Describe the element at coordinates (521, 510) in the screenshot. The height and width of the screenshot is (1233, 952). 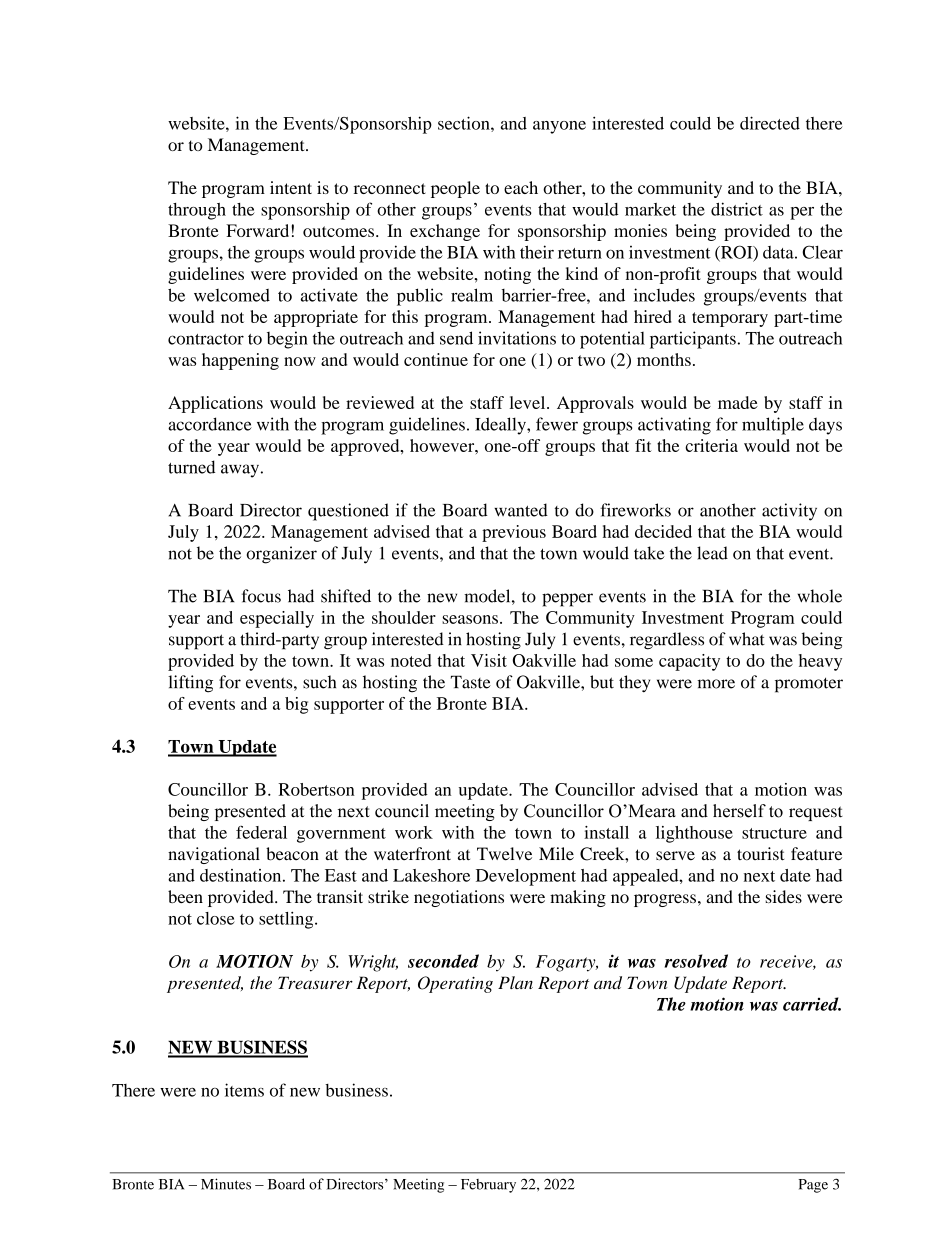
I see `wanted` at that location.
